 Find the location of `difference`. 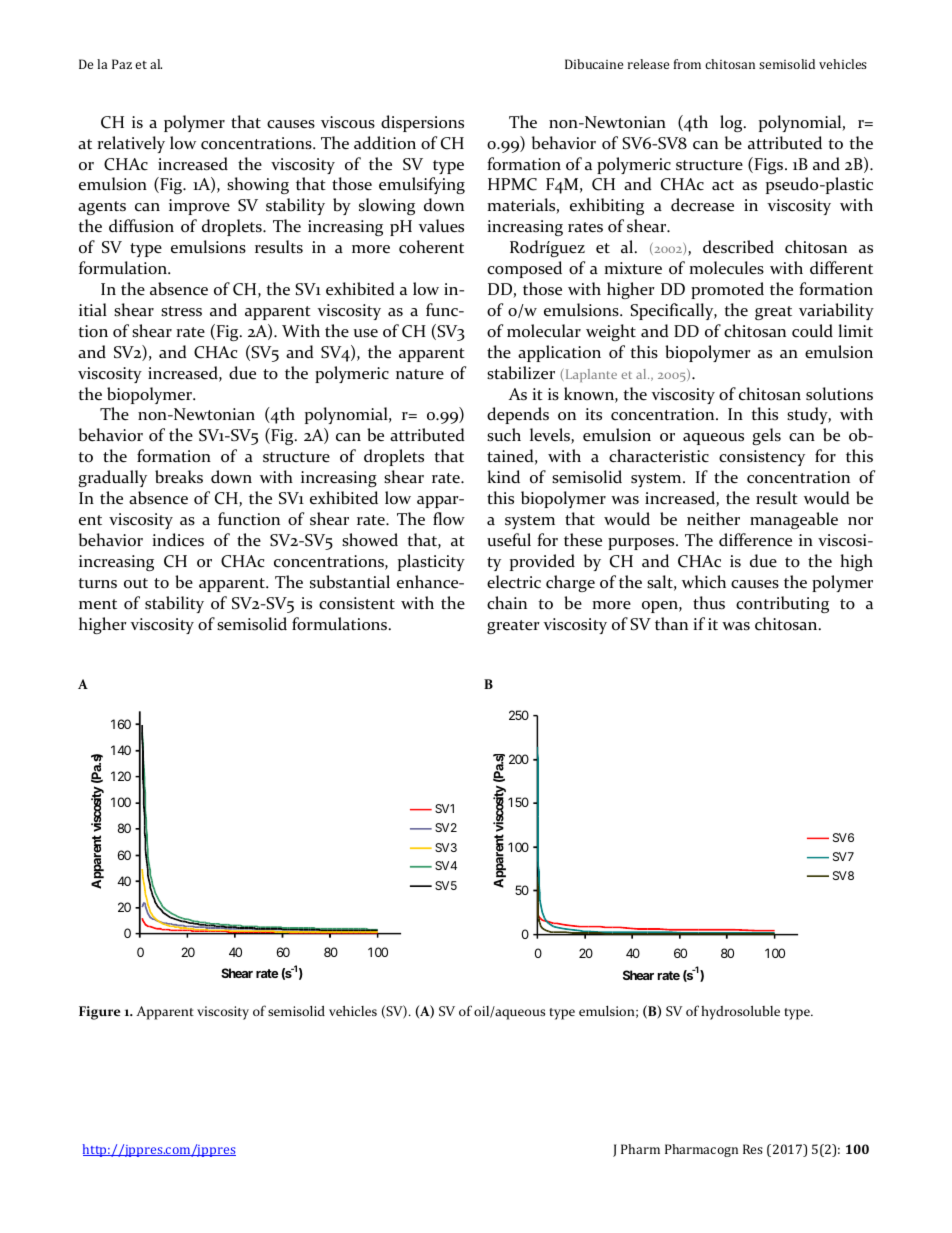

difference is located at coordinates (755, 540).
